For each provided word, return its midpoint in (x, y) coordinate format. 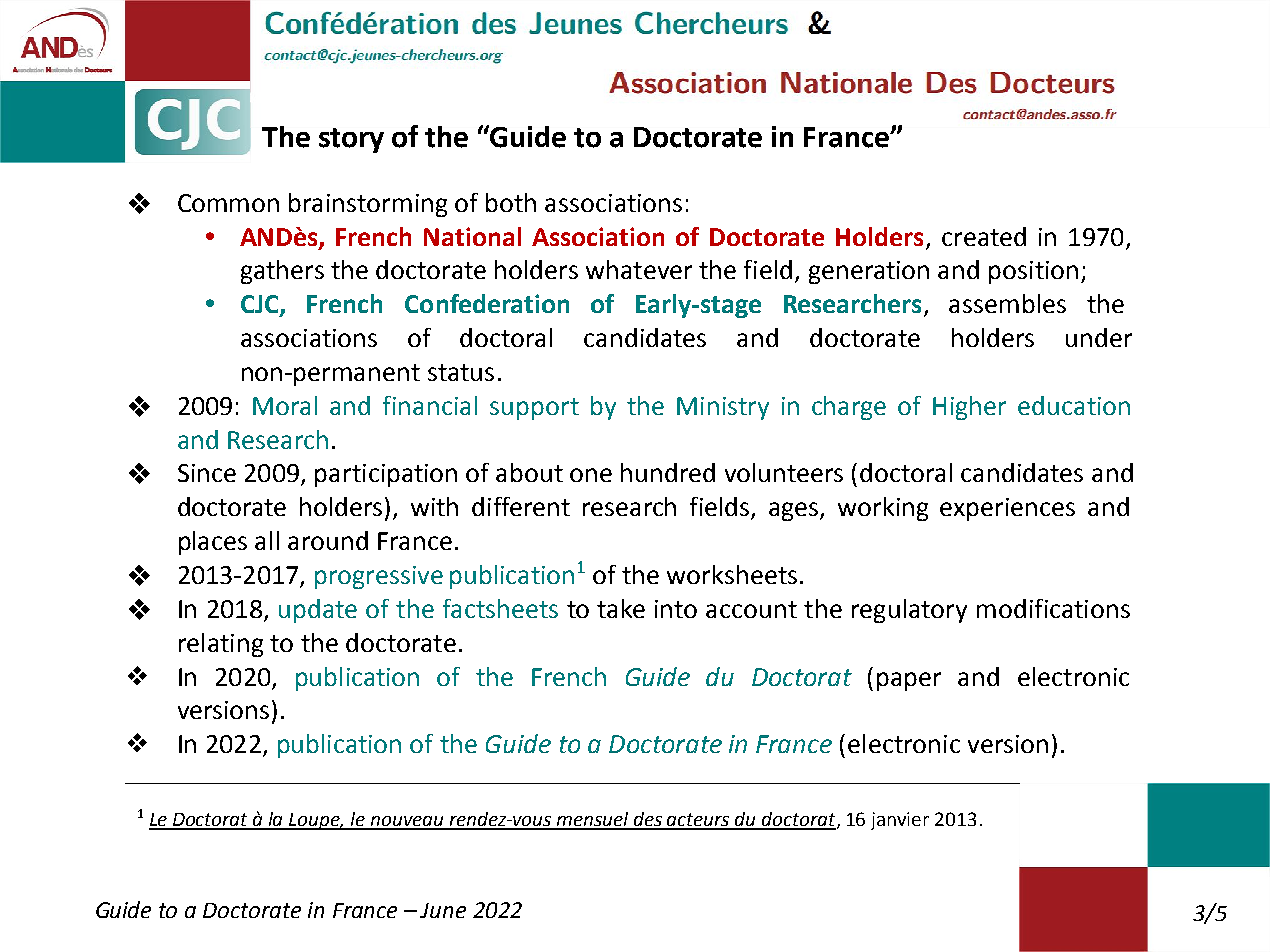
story (351, 140)
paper (909, 681)
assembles (1007, 303)
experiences (1007, 509)
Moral (285, 405)
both (511, 202)
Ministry (723, 408)
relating (221, 645)
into (676, 609)
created (984, 236)
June (443, 910)
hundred (668, 472)
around (328, 540)
